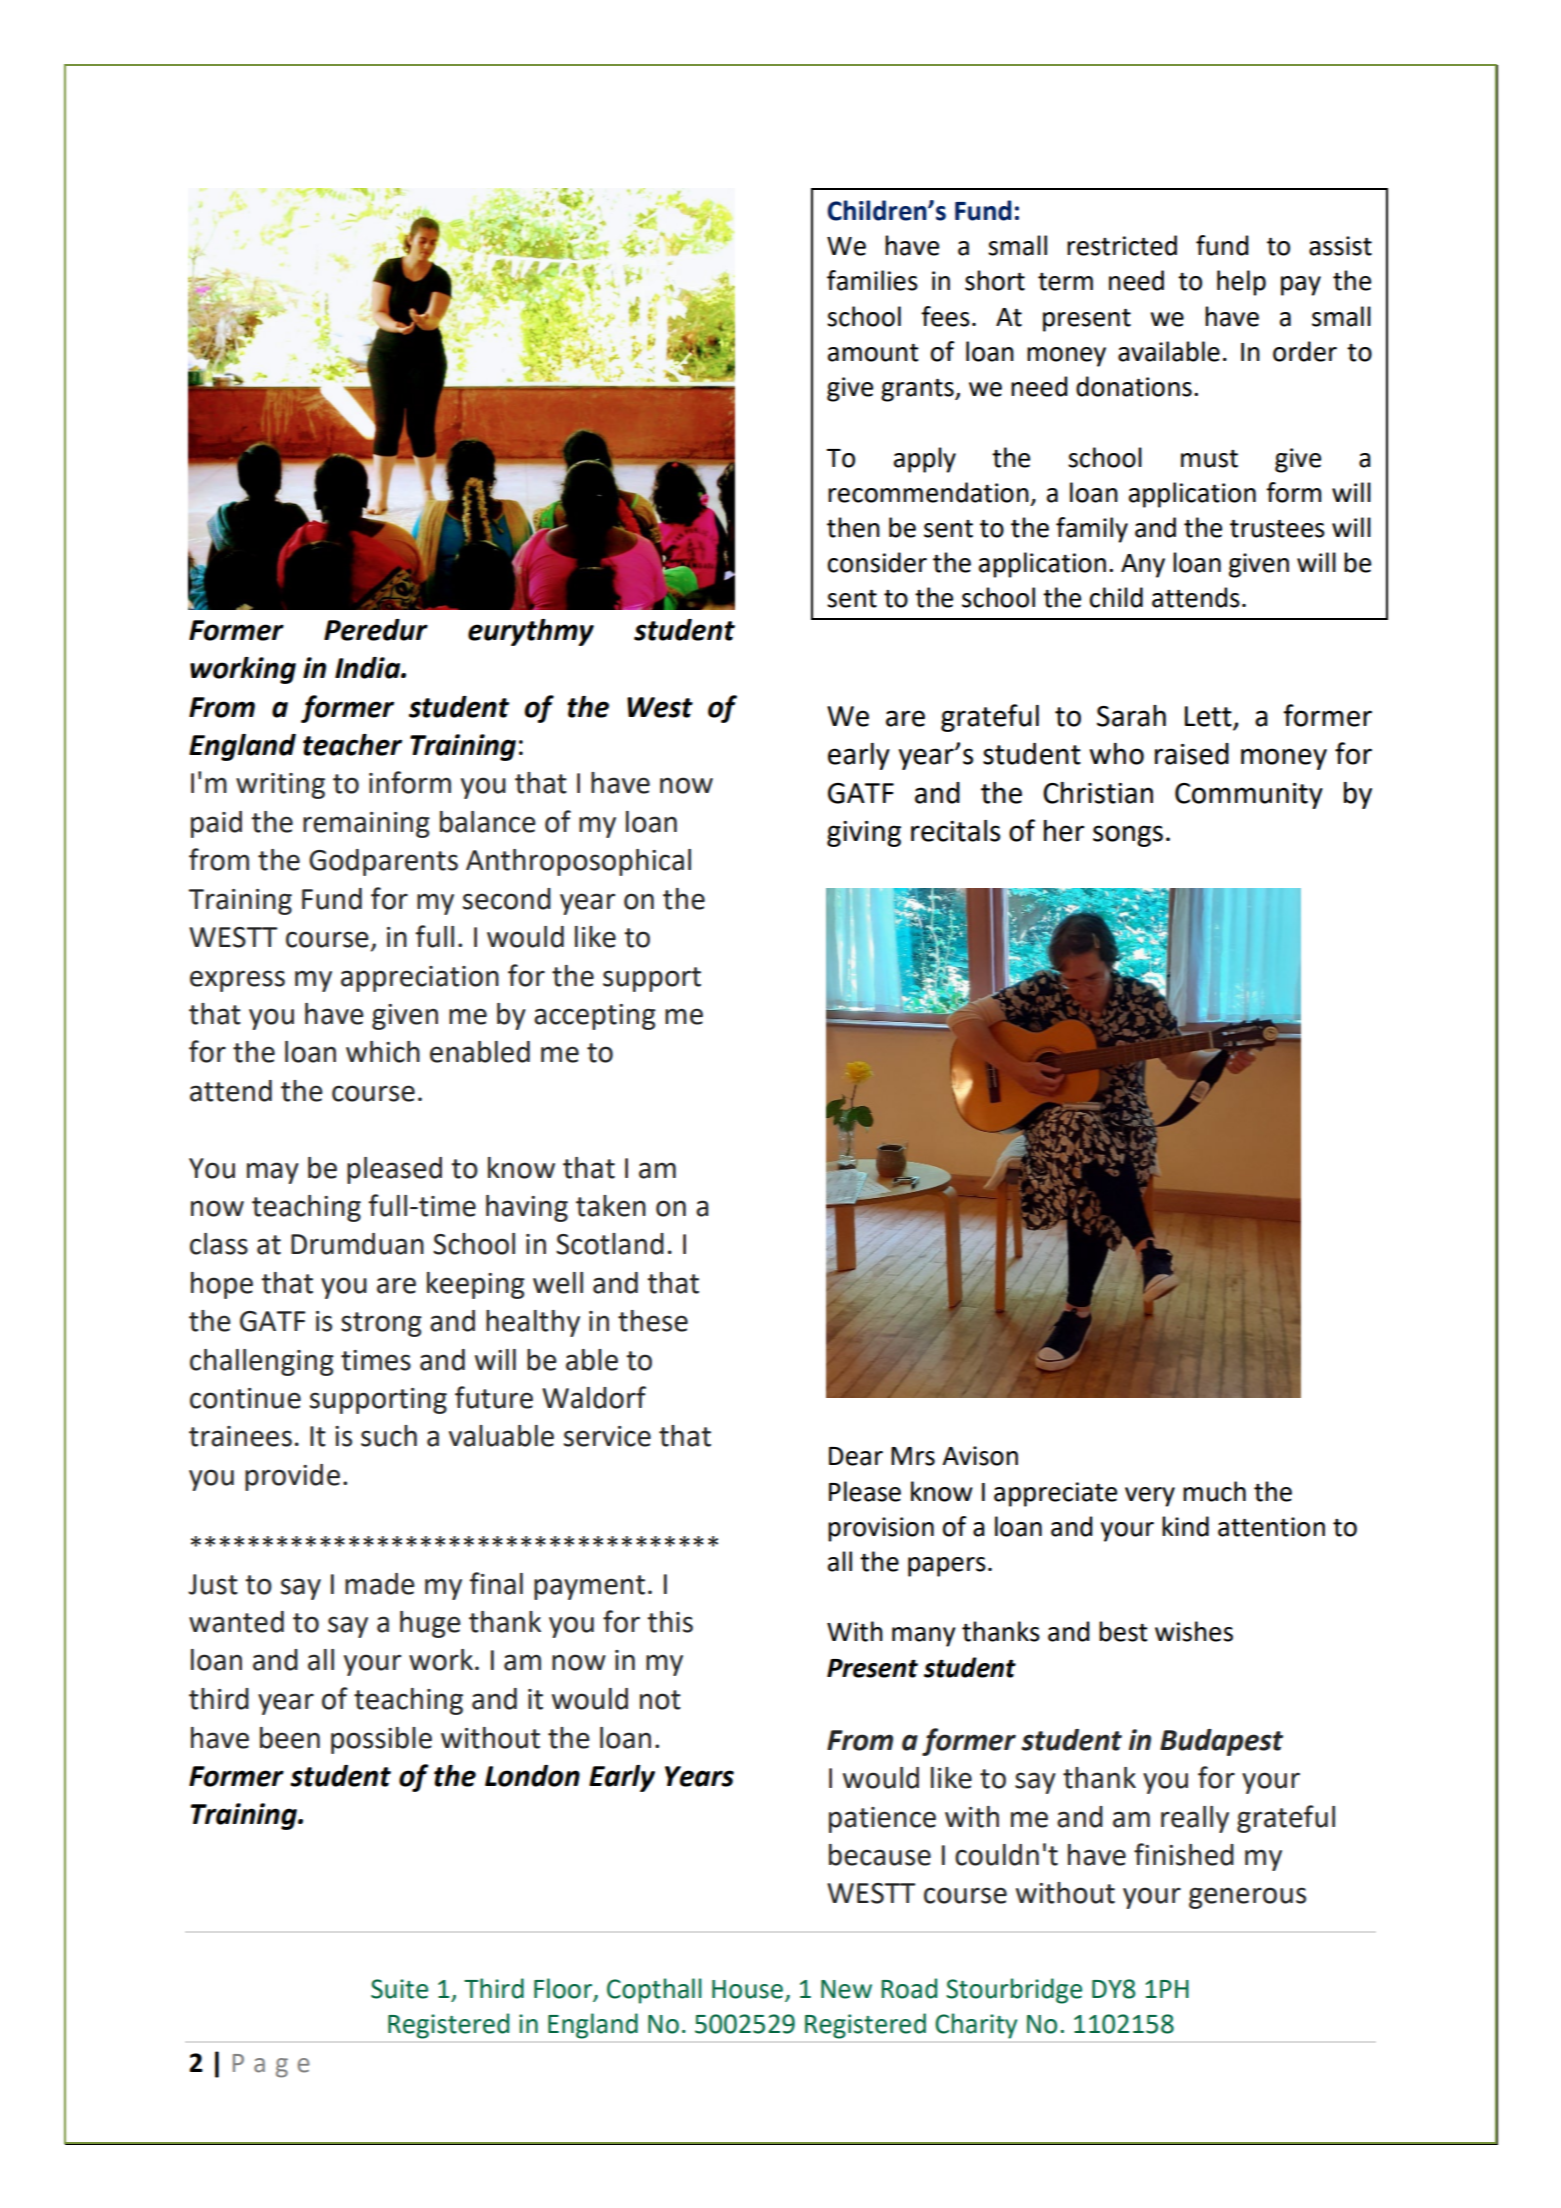  What do you see at coordinates (872, 280) in the screenshot?
I see `families` at bounding box center [872, 280].
